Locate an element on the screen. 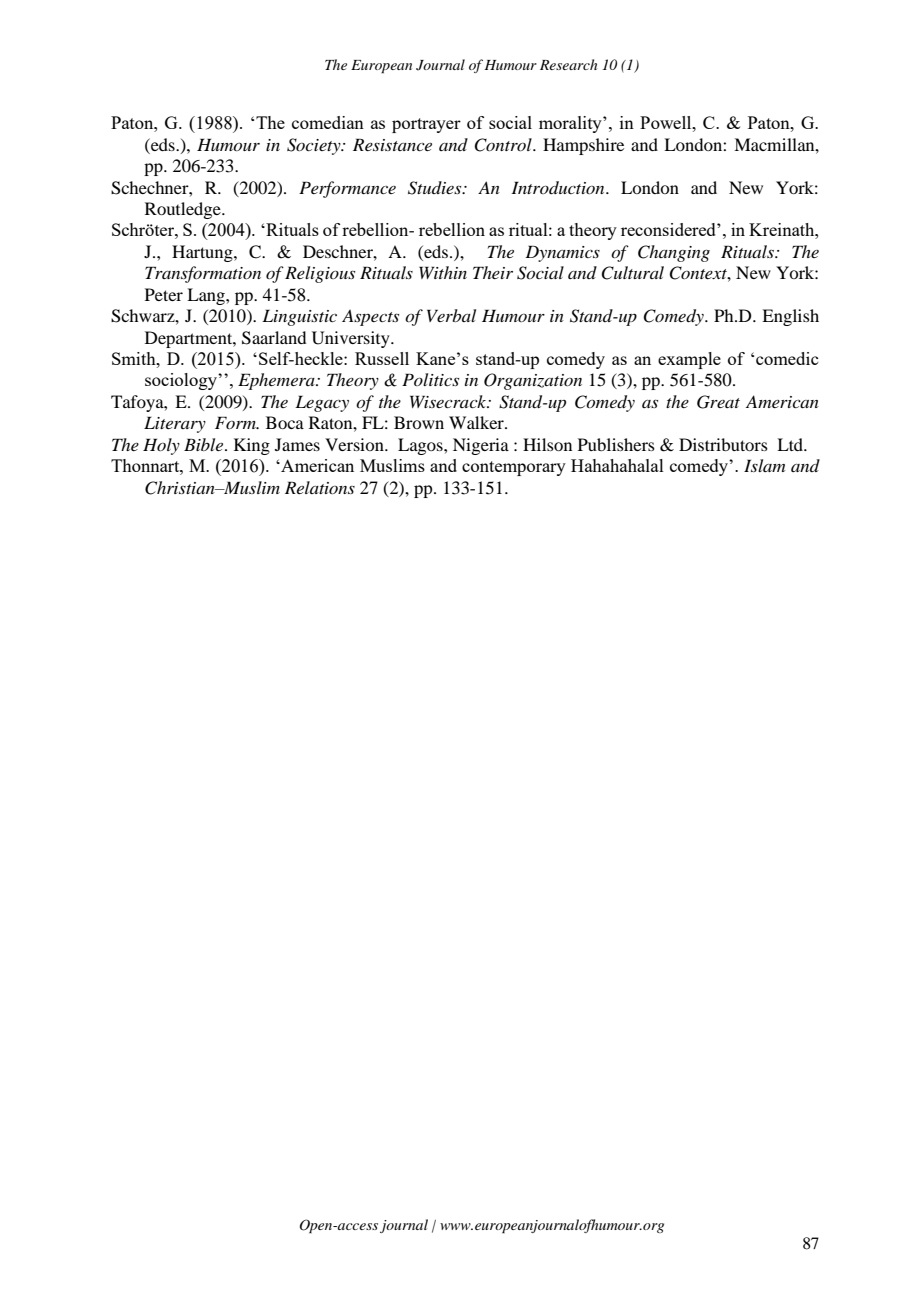 This screenshot has width=924, height=1308. Research is located at coordinates (568, 64).
